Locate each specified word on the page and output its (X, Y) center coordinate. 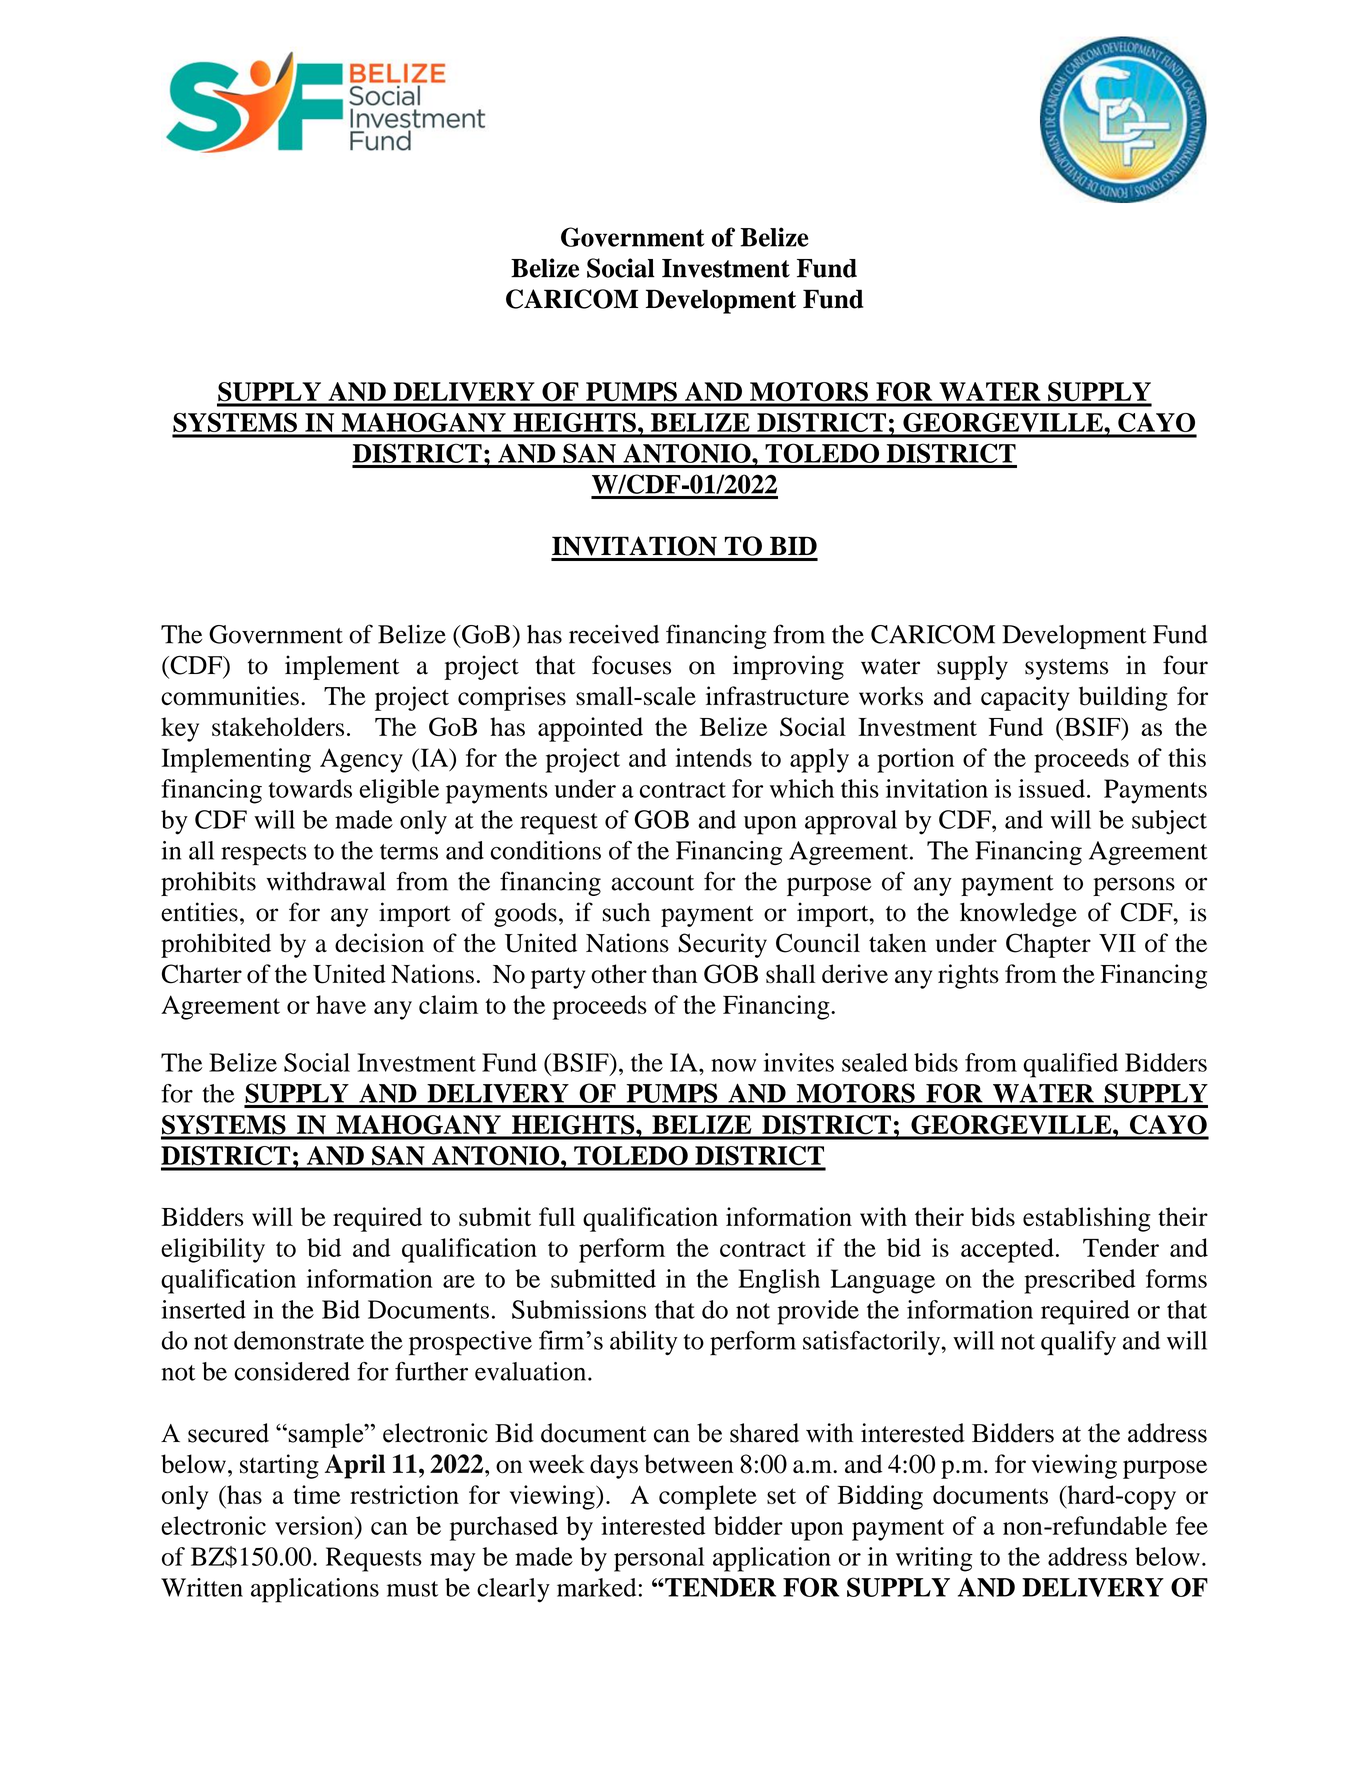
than (674, 973)
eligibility (213, 1250)
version (315, 1525)
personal (659, 1559)
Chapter (1048, 945)
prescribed (1080, 1281)
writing (934, 1559)
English (779, 1281)
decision (379, 943)
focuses (631, 665)
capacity (1025, 698)
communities (230, 696)
